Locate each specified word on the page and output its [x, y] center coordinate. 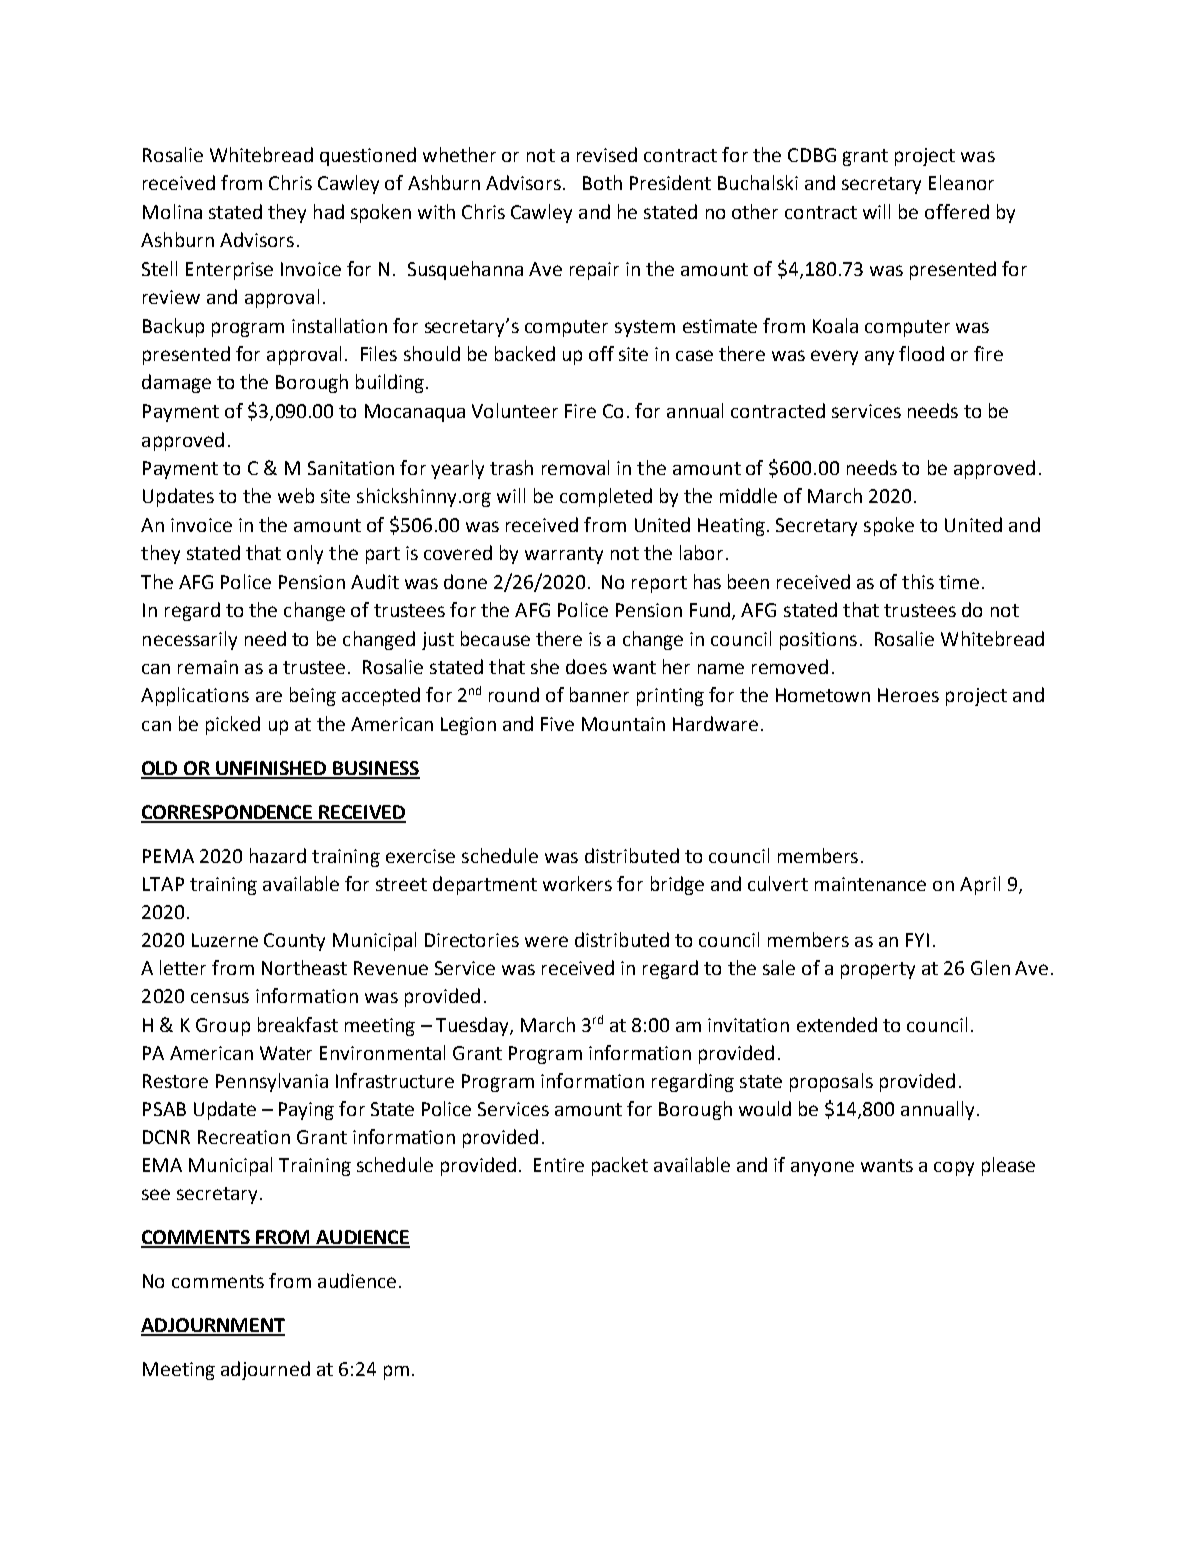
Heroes [908, 695]
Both [602, 182]
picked [233, 725]
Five [557, 724]
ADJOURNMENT [213, 1326]
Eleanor [961, 182]
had [329, 211]
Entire [559, 1165]
